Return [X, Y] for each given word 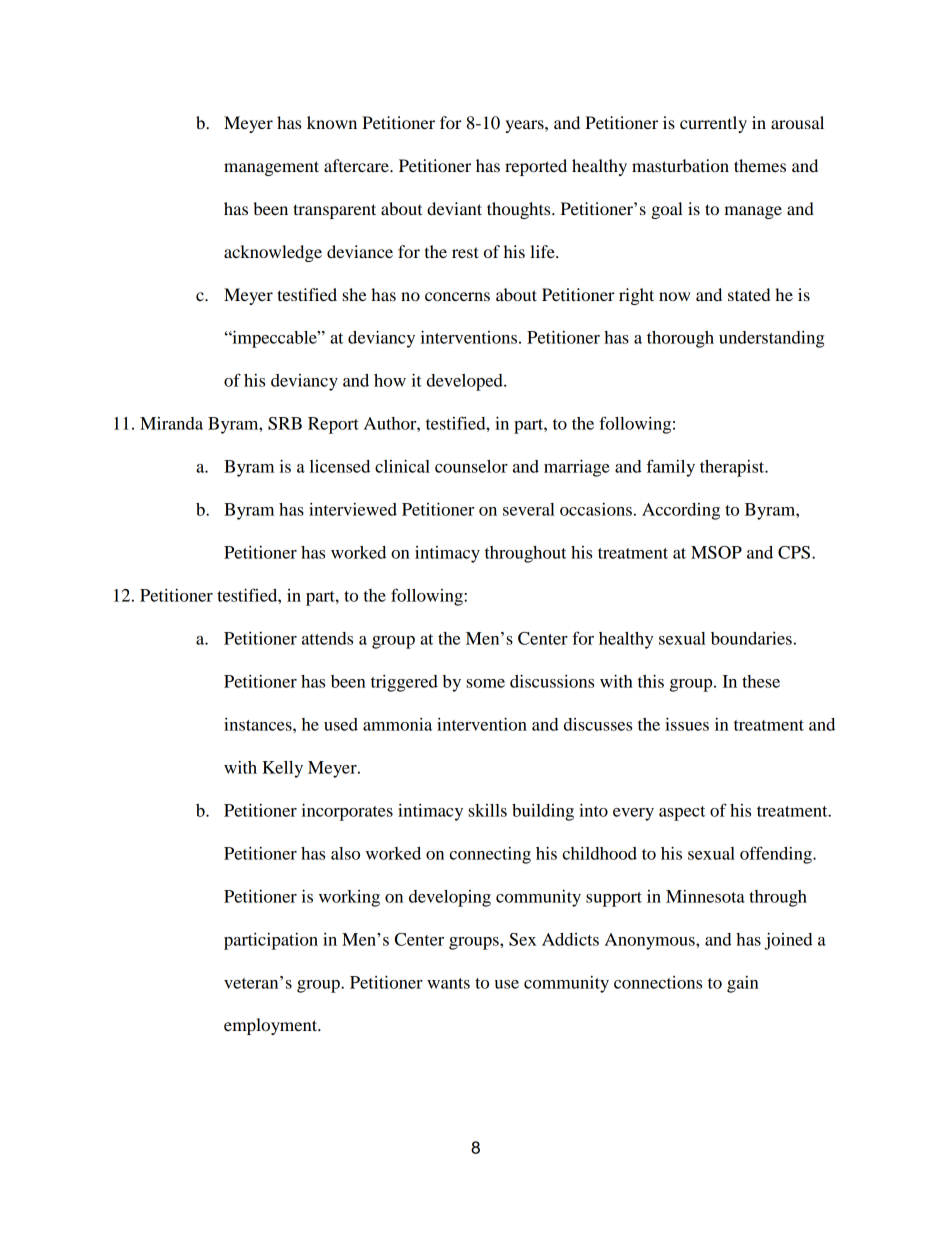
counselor [471, 466]
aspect [682, 813]
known [332, 122]
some [485, 683]
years [525, 126]
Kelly [282, 769]
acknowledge [273, 253]
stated [749, 294]
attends [327, 638]
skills [487, 810]
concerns [457, 296]
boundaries [751, 638]
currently [713, 124]
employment [272, 1026]
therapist [733, 468]
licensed [340, 466]
